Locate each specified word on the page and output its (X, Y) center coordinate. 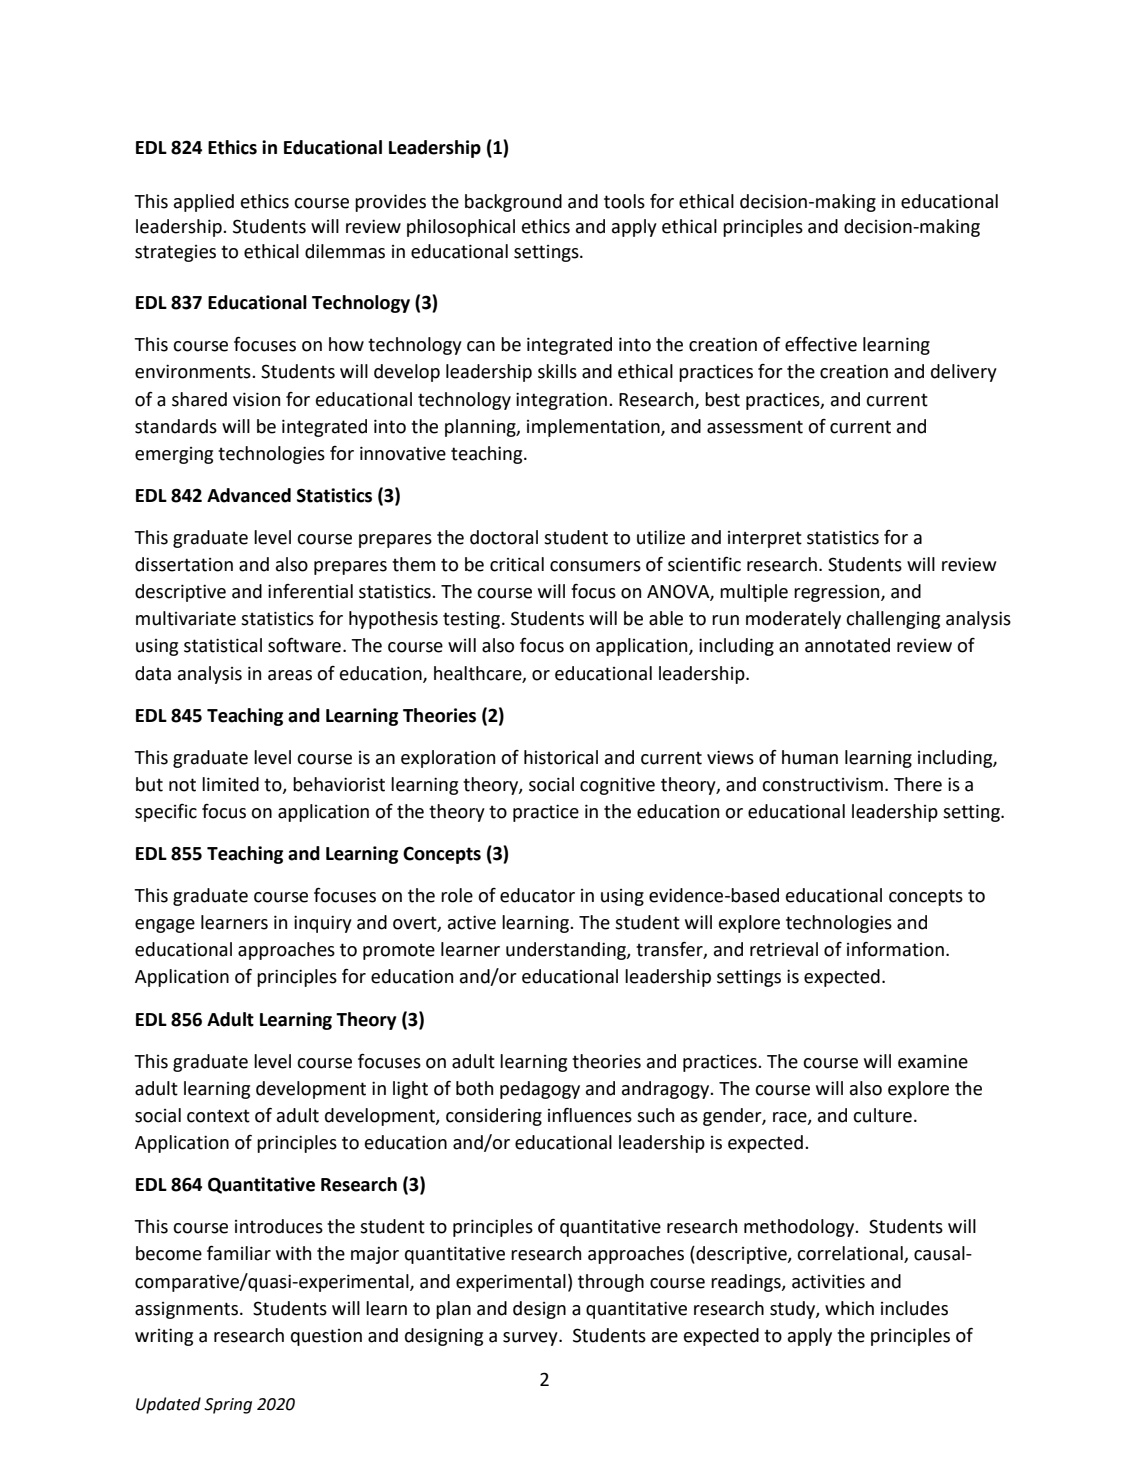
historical (561, 757)
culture (882, 1115)
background (513, 203)
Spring (228, 1406)
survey (531, 1339)
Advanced (249, 495)
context (218, 1116)
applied (204, 203)
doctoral (504, 537)
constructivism (822, 784)
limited (230, 784)
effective (821, 344)
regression (838, 593)
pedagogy (540, 1090)
